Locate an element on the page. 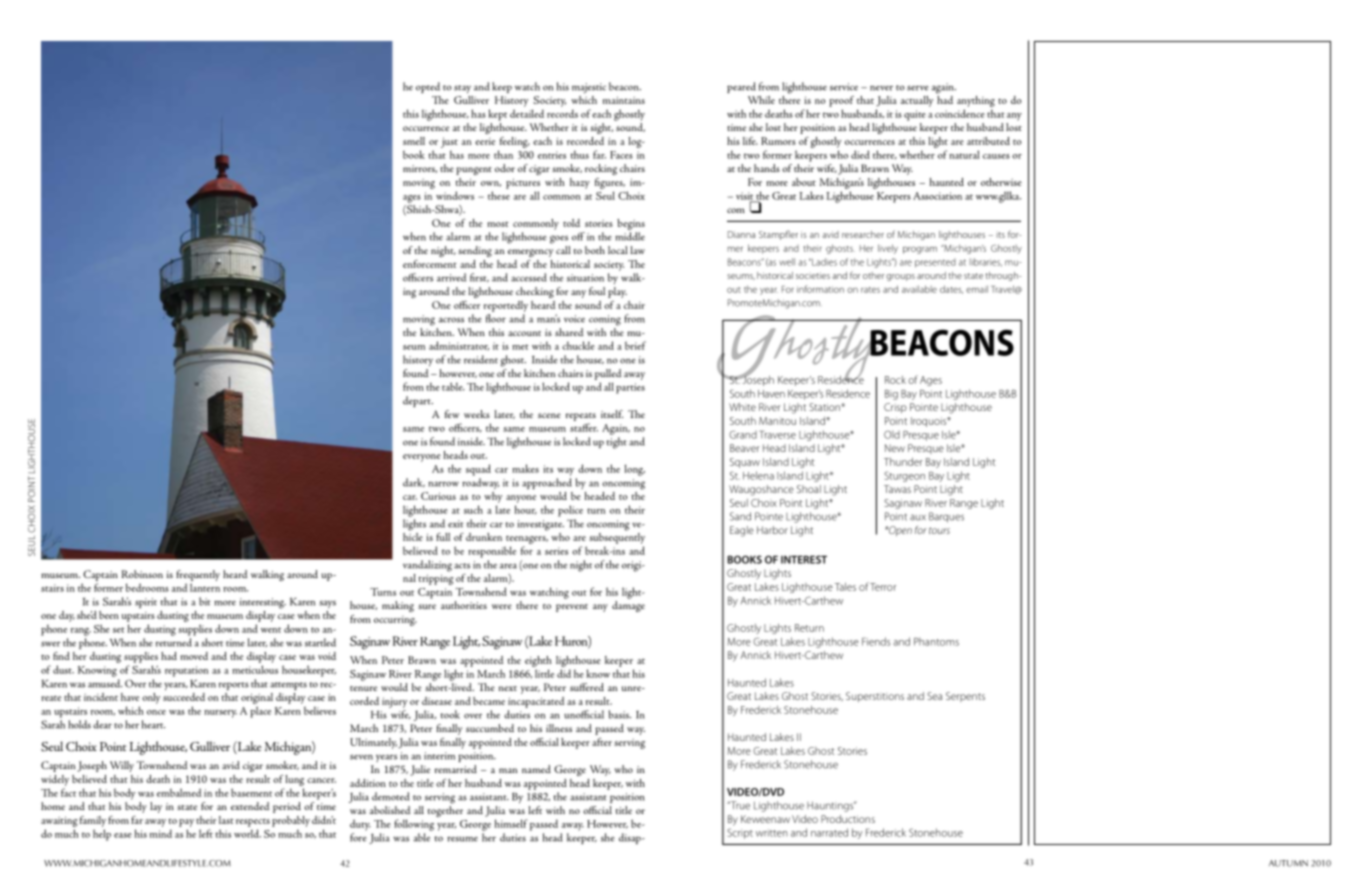 This image has height=886, width=1372. everyone is located at coordinates (422, 458).
